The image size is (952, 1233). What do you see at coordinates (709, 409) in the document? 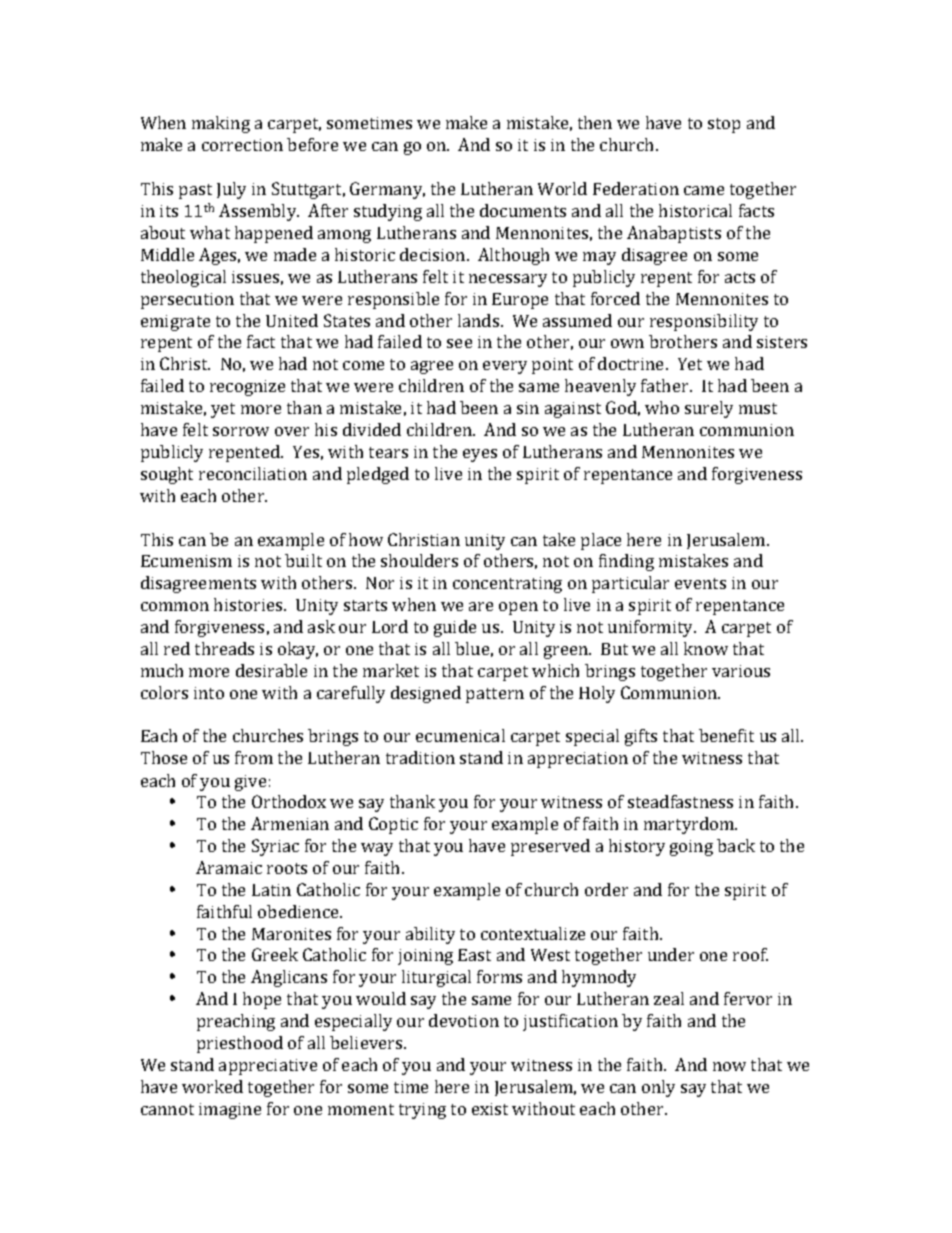
I see `surely` at bounding box center [709, 409].
